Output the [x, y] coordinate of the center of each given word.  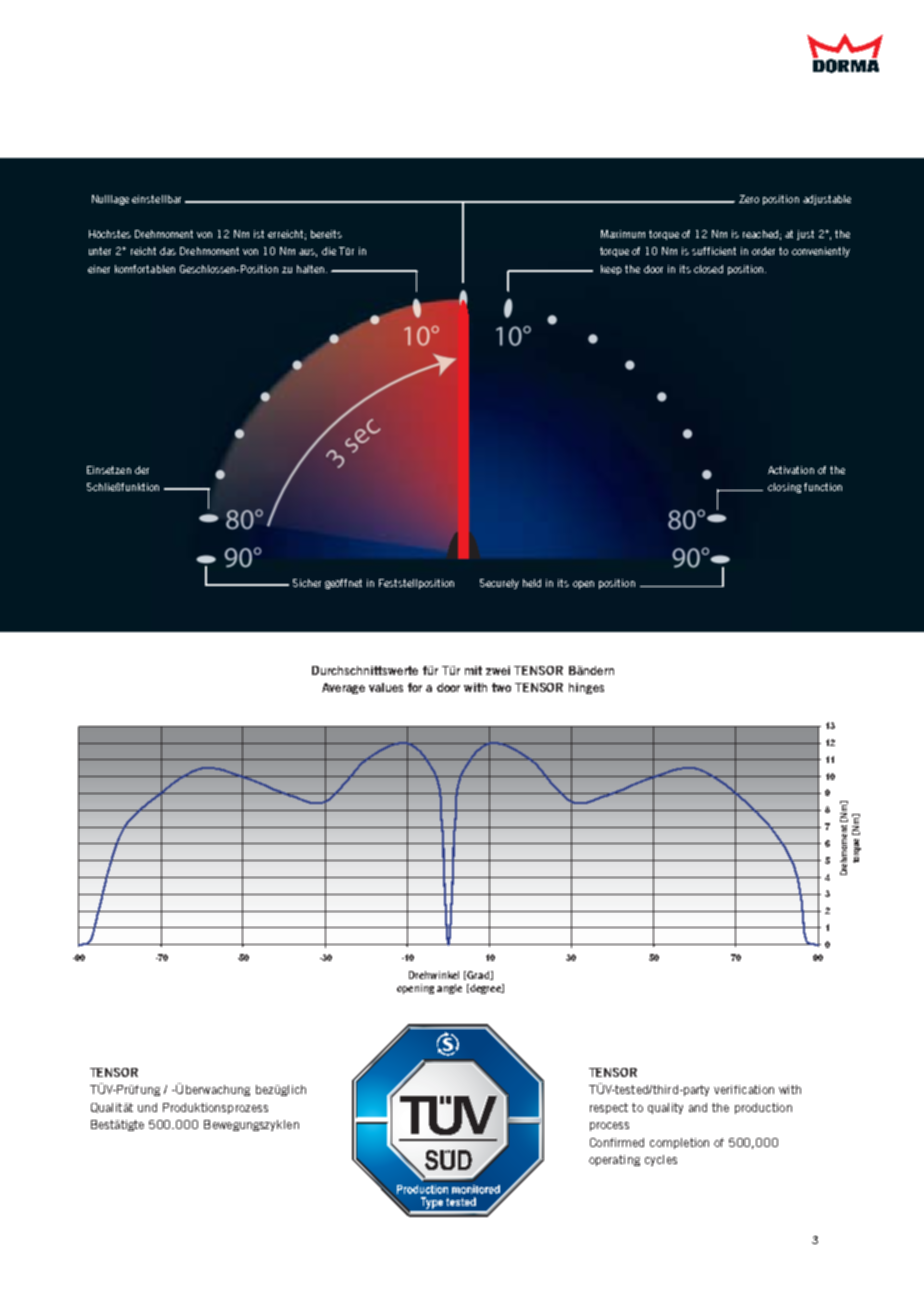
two [501, 687]
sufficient [714, 251]
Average [343, 688]
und [147, 1107]
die [329, 251]
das [168, 251]
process [609, 1126]
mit [473, 670]
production [763, 1108]
